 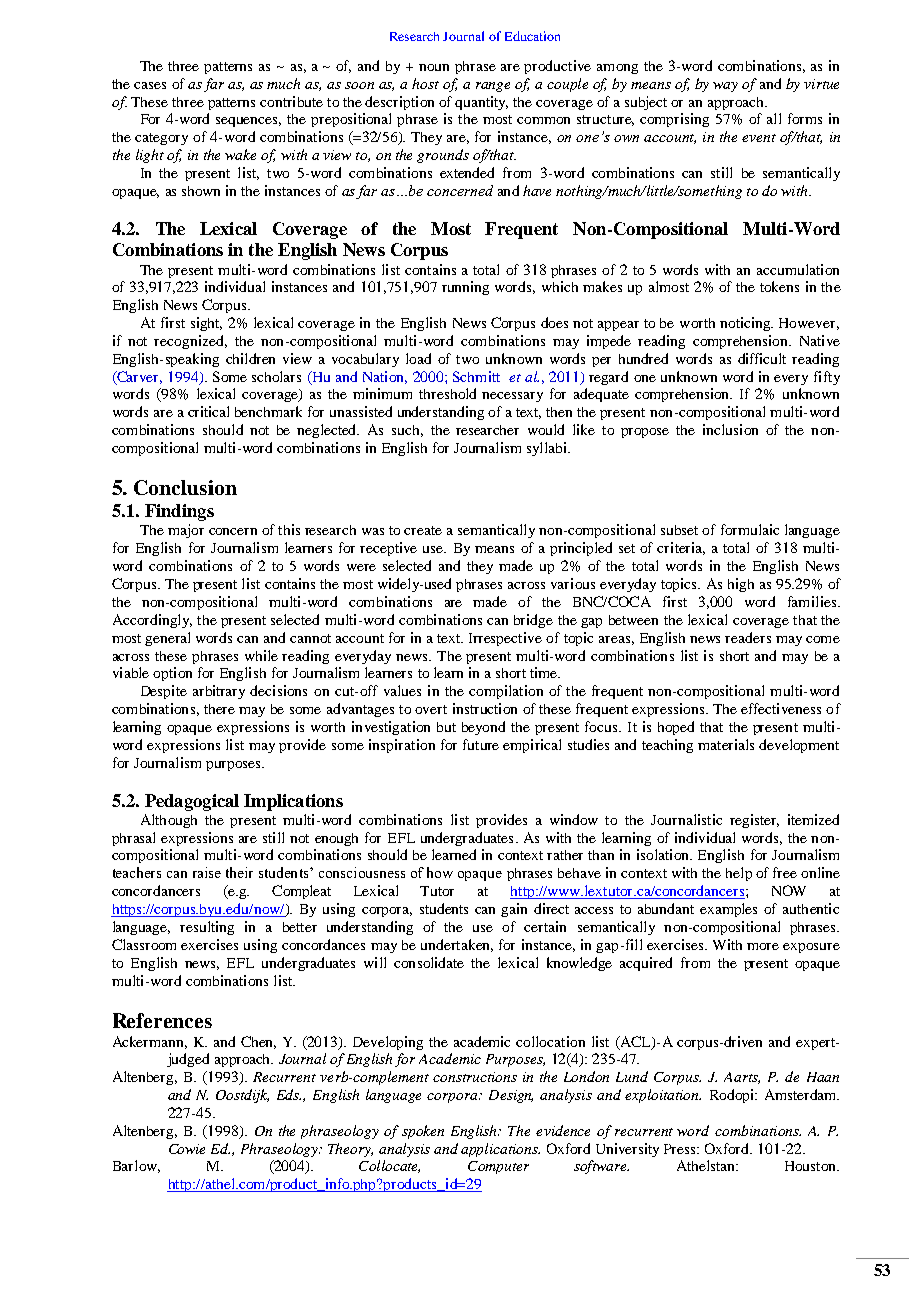 I want to click on high, so click(x=741, y=585).
